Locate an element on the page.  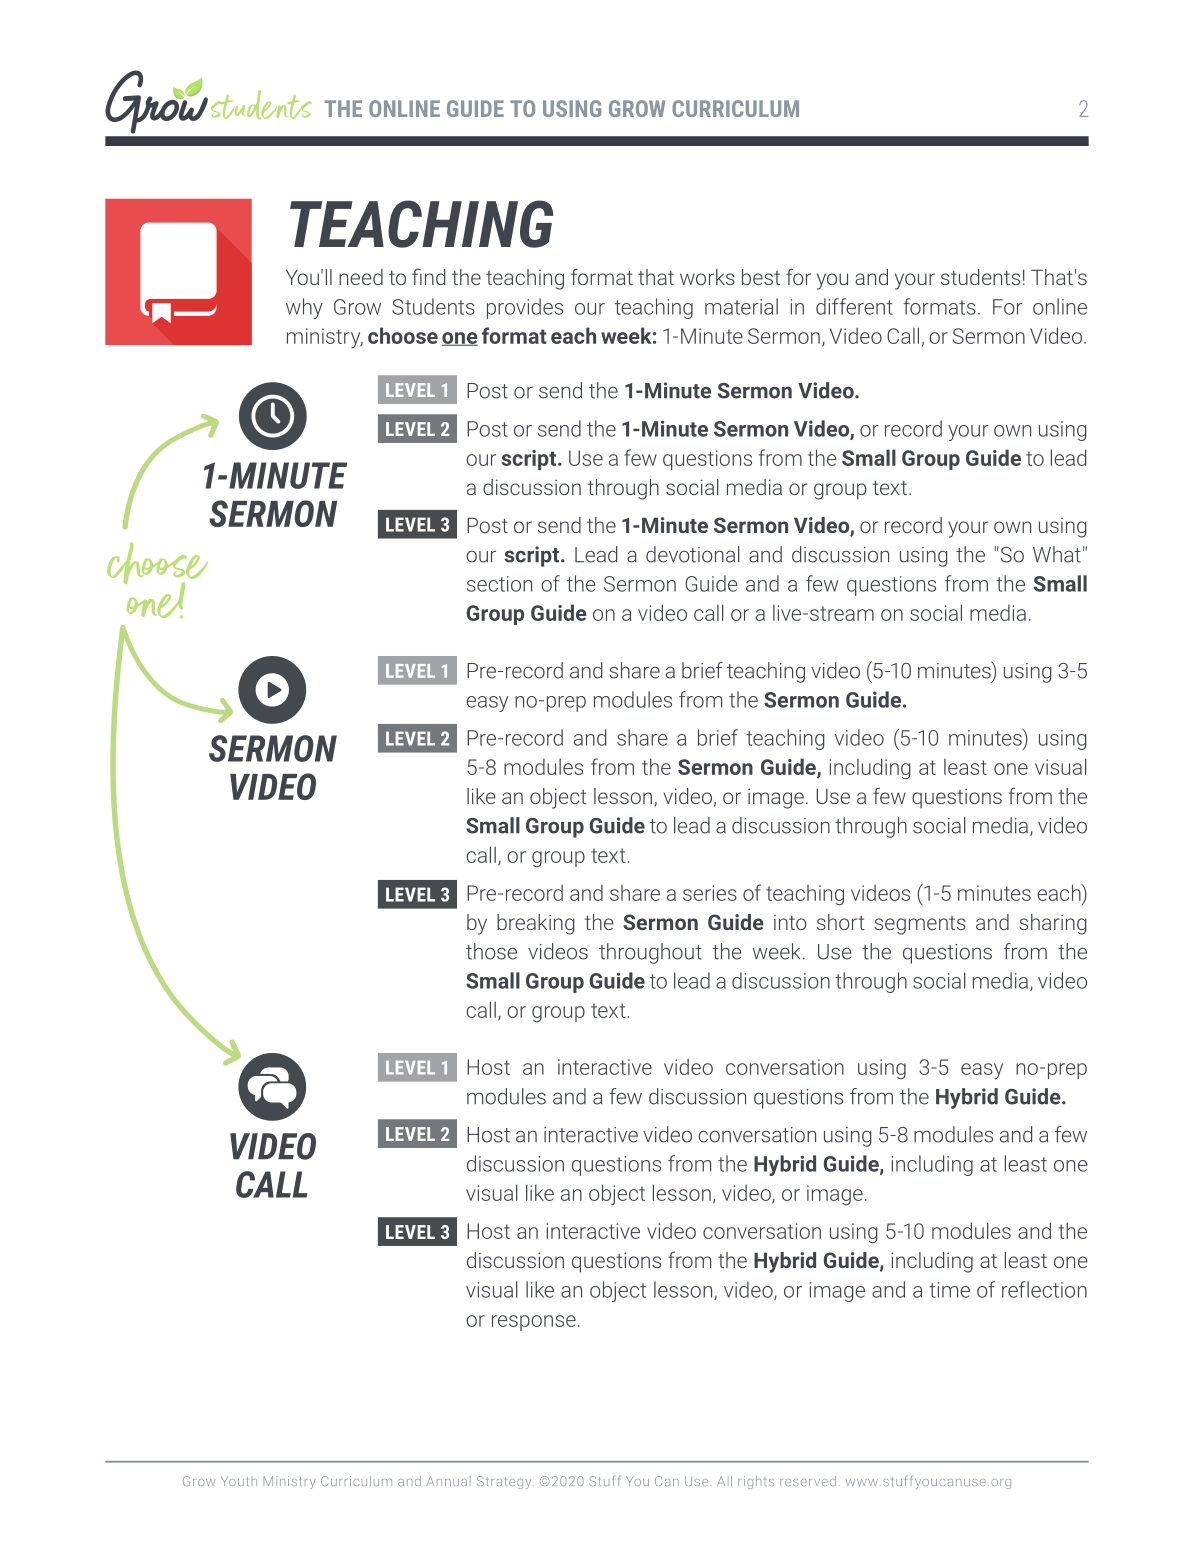
different is located at coordinates (854, 306).
